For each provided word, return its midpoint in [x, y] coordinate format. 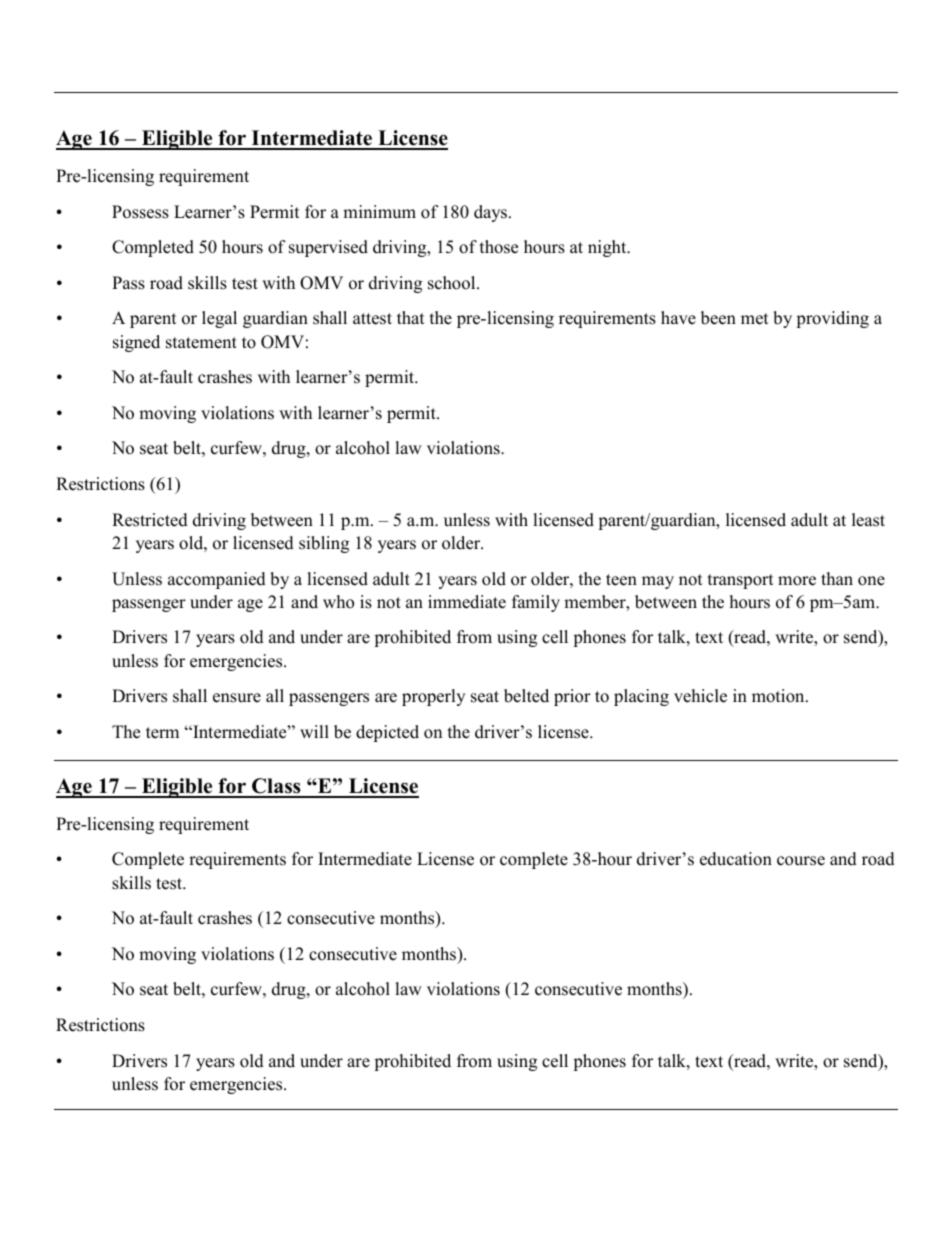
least [868, 520]
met [755, 319]
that [411, 317]
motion [779, 696]
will [314, 731]
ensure [237, 698]
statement [201, 343]
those [499, 247]
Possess [140, 212]
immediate [467, 602]
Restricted [150, 520]
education [736, 859]
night [608, 248]
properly [433, 697]
